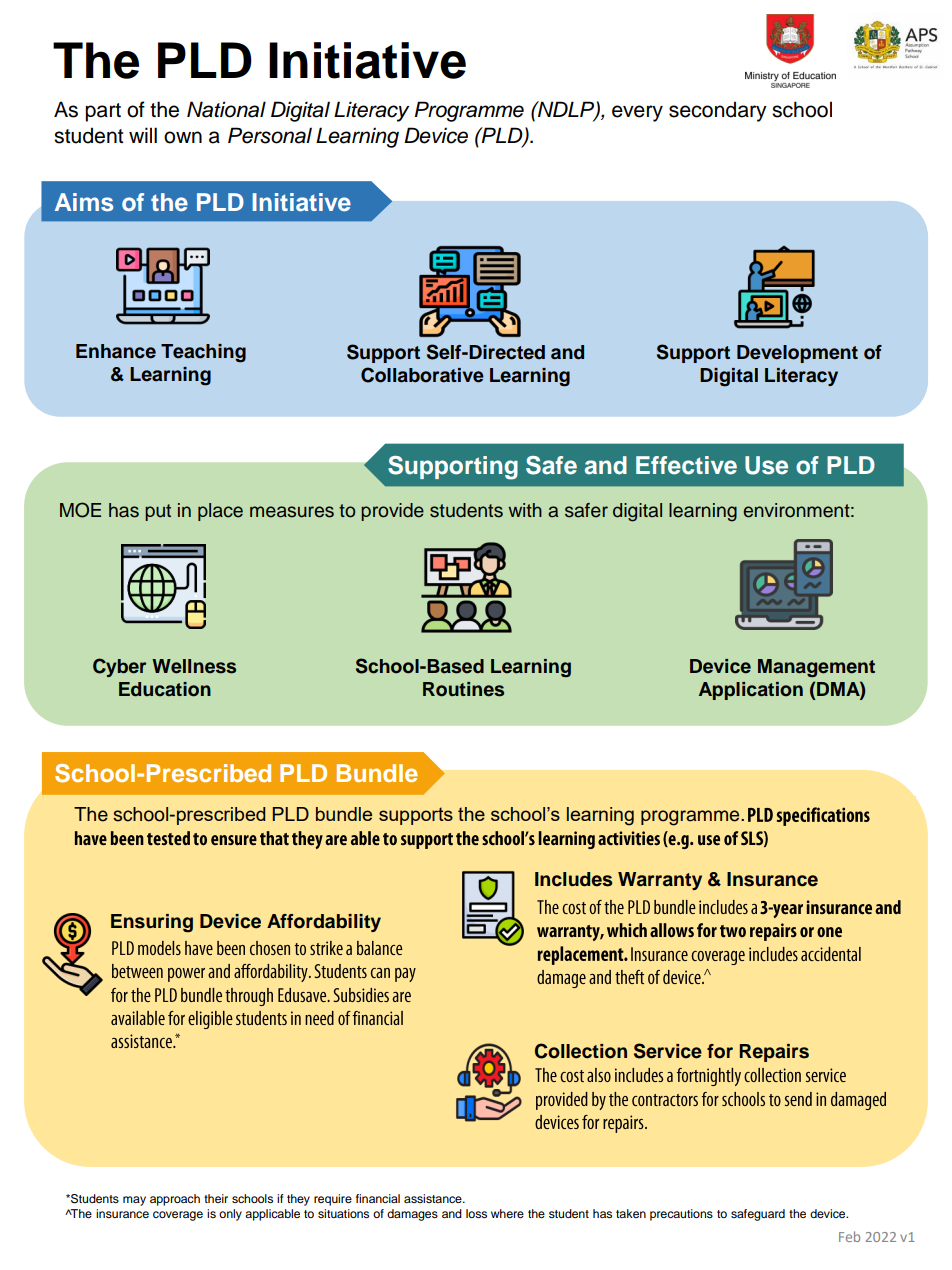 The image size is (952, 1270). What do you see at coordinates (152, 923) in the page?
I see `Ensuring` at bounding box center [152, 923].
